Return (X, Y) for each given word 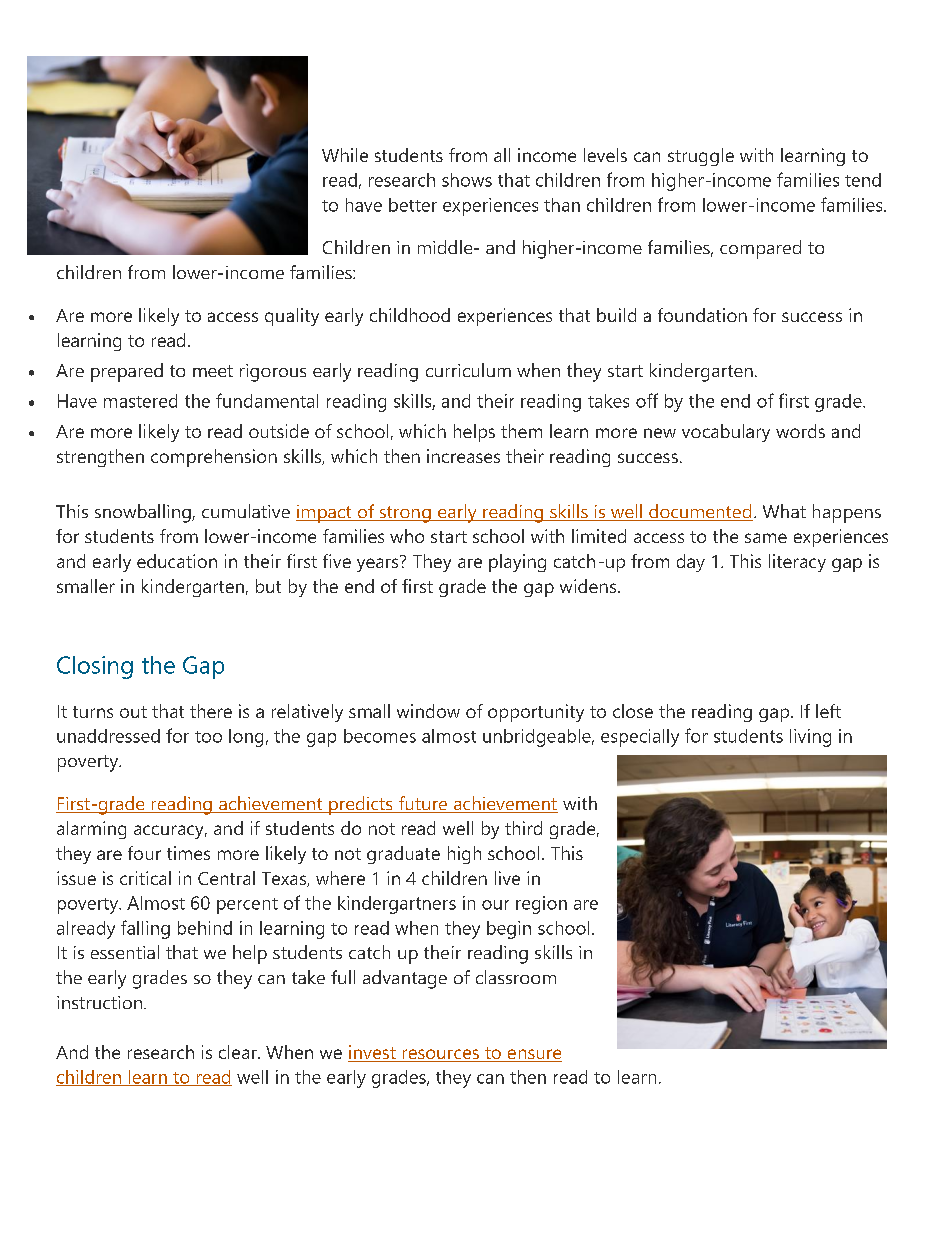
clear (239, 1052)
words (800, 431)
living (810, 738)
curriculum (468, 370)
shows (467, 180)
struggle (701, 157)
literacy (797, 563)
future (423, 804)
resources (440, 1055)
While (345, 155)
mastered (140, 401)
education (177, 561)
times (188, 853)
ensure (533, 1055)
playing (517, 563)
